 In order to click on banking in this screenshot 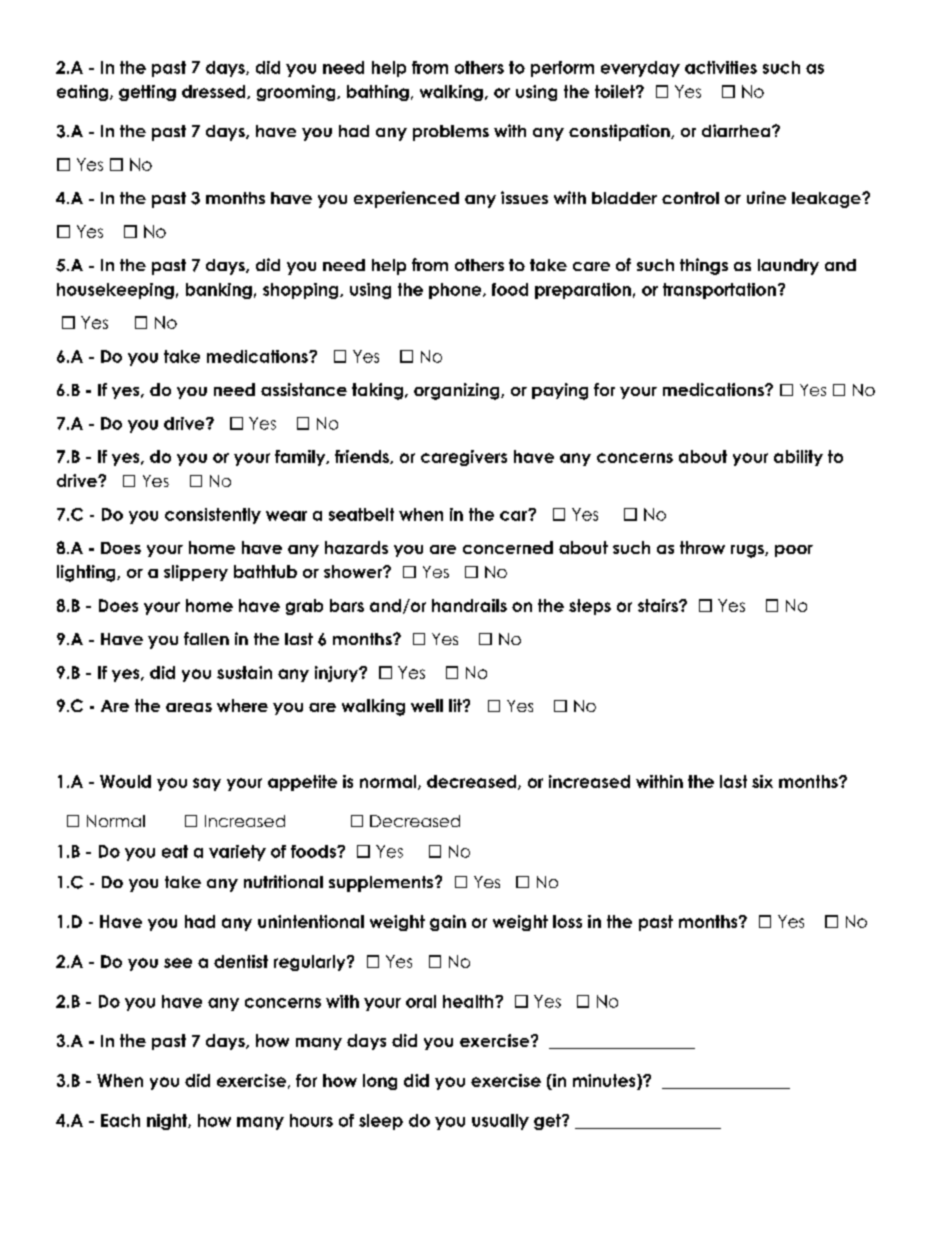, I will do `click(219, 291)`.
